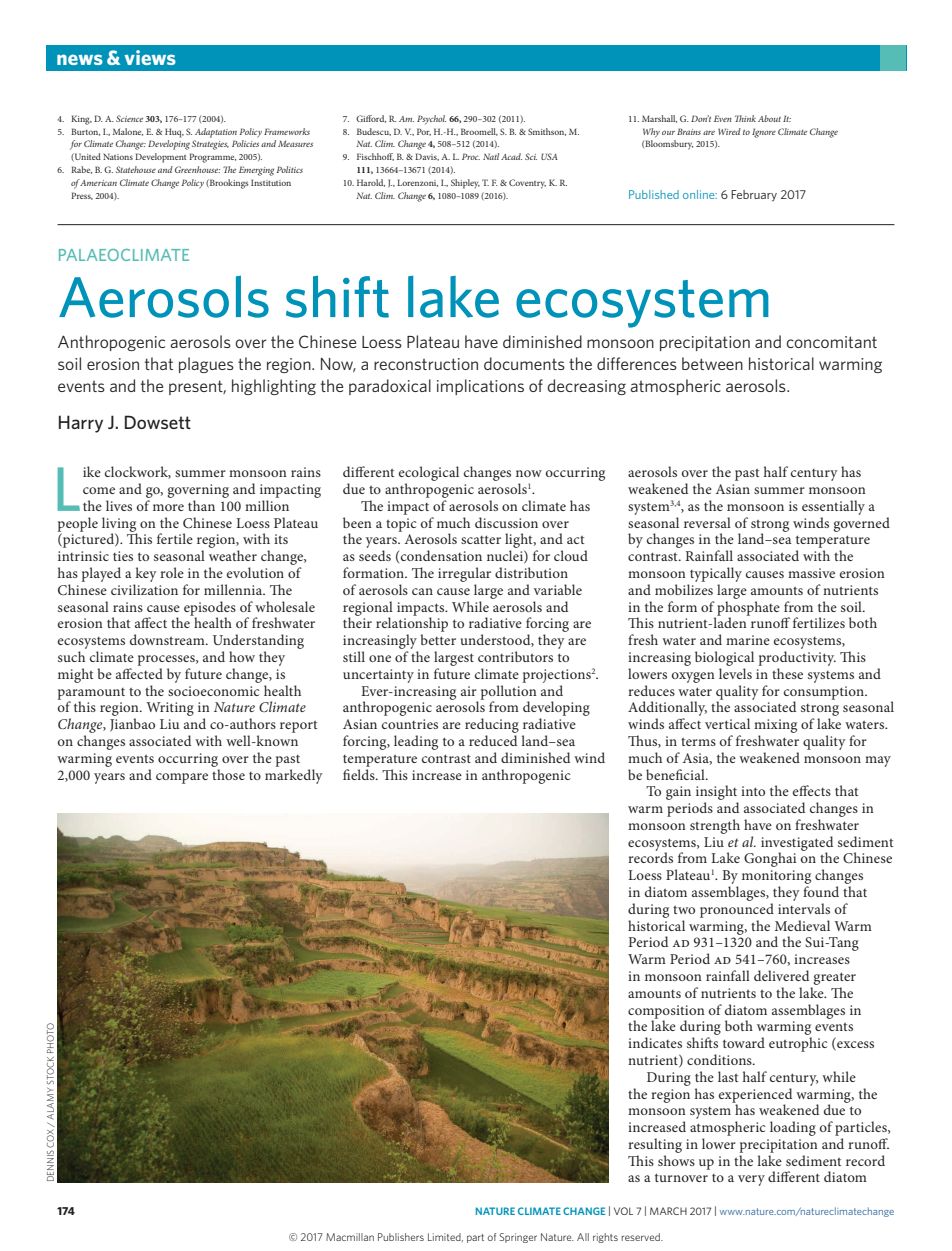 The width and height of the image is (952, 1251). What do you see at coordinates (182, 778) in the image?
I see `compare` at bounding box center [182, 778].
